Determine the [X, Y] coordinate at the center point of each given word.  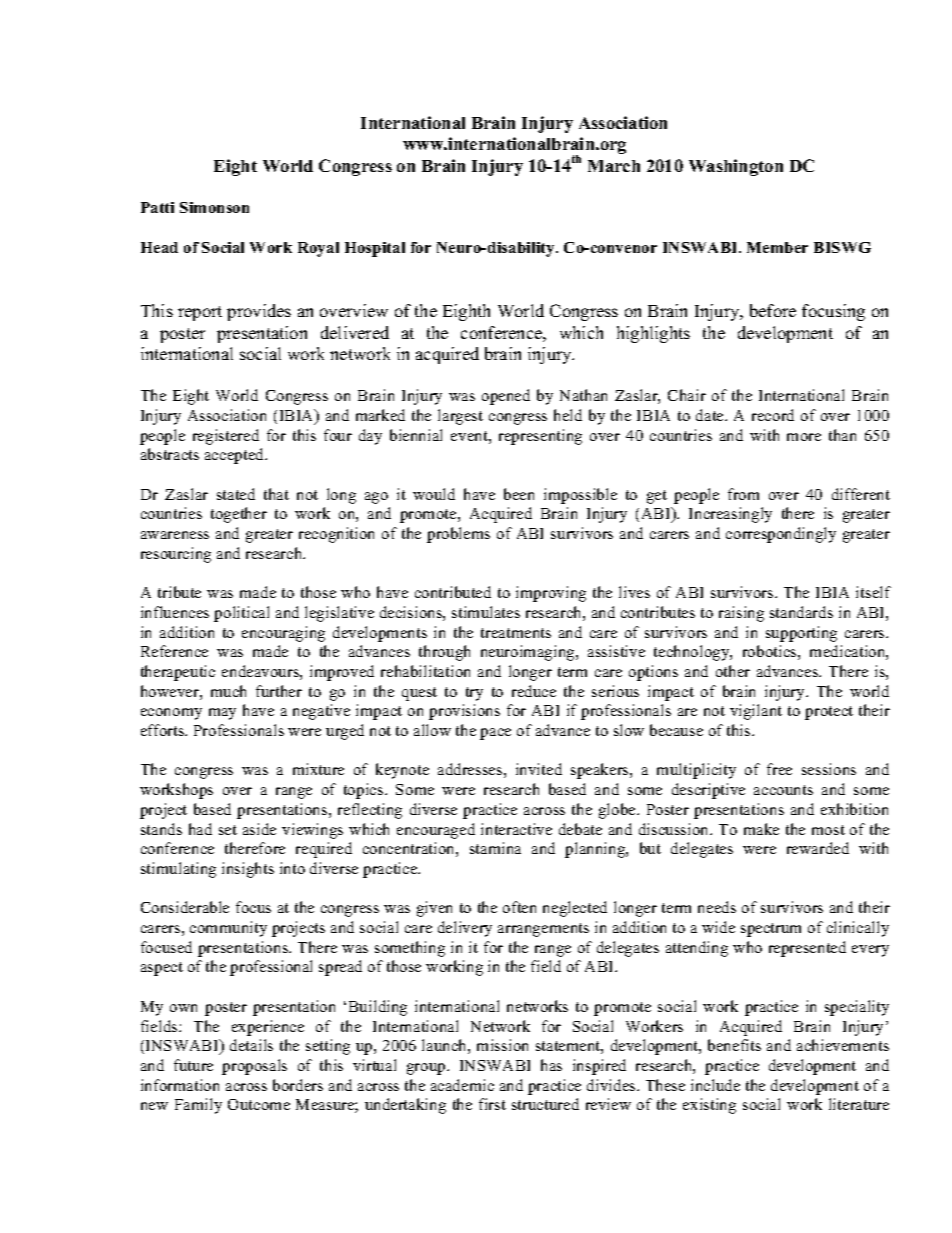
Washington [736, 167]
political [241, 614]
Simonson [214, 207]
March [614, 166]
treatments [516, 633]
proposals [254, 1067]
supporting [801, 634]
